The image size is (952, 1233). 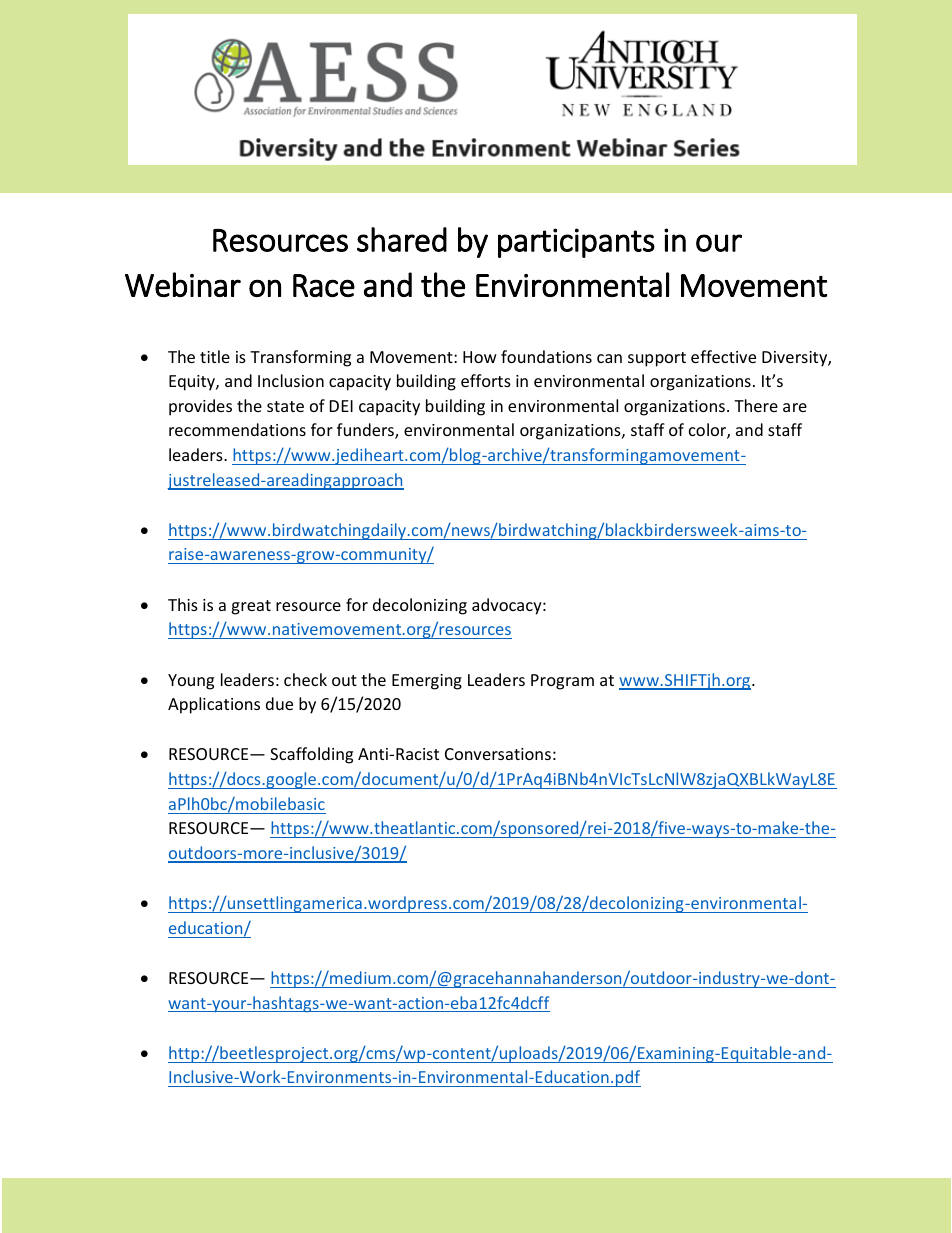 What do you see at coordinates (402, 239) in the document?
I see `shared` at bounding box center [402, 239].
